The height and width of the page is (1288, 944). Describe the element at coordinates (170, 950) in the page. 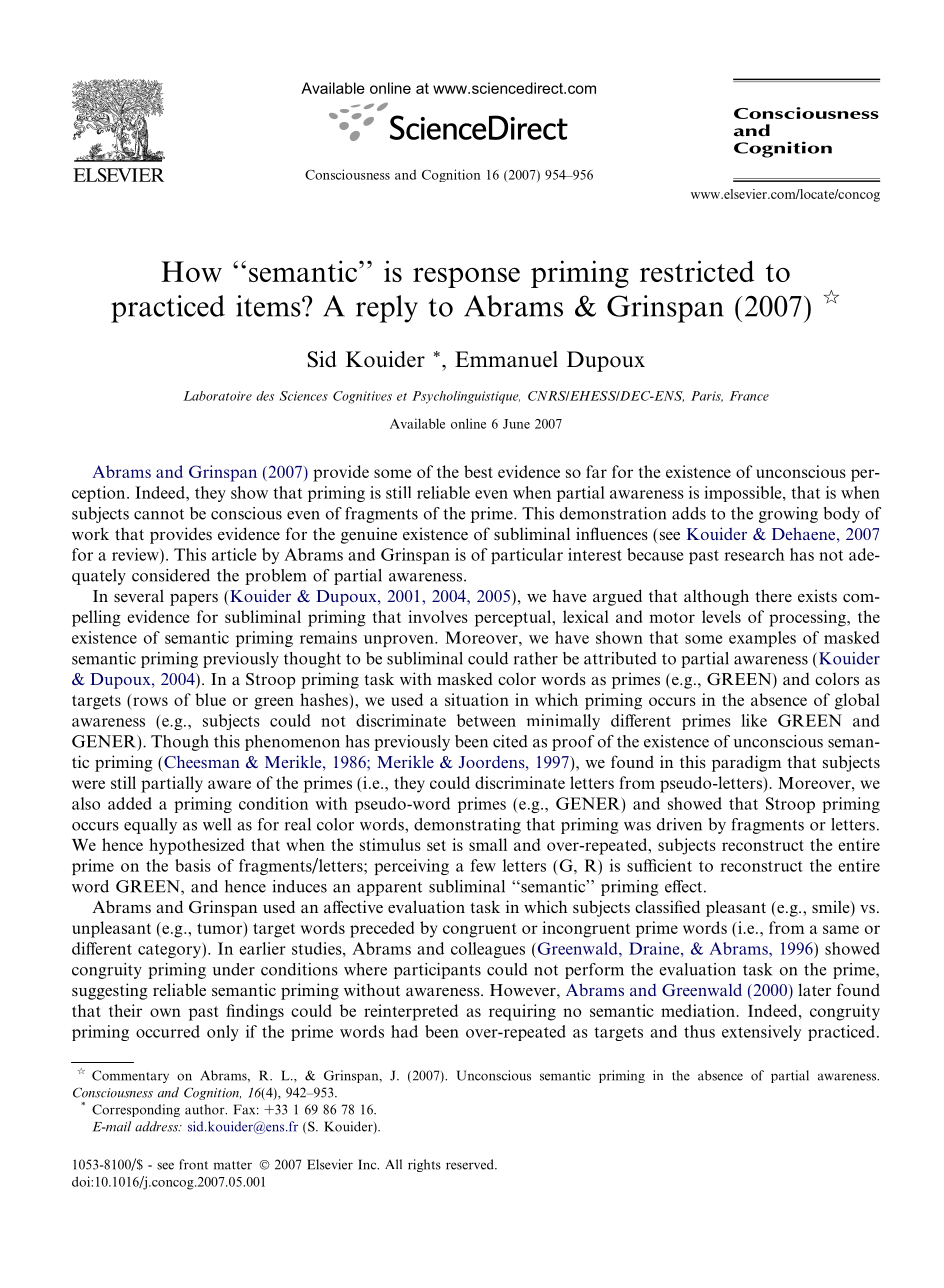

I see `category` at that location.
